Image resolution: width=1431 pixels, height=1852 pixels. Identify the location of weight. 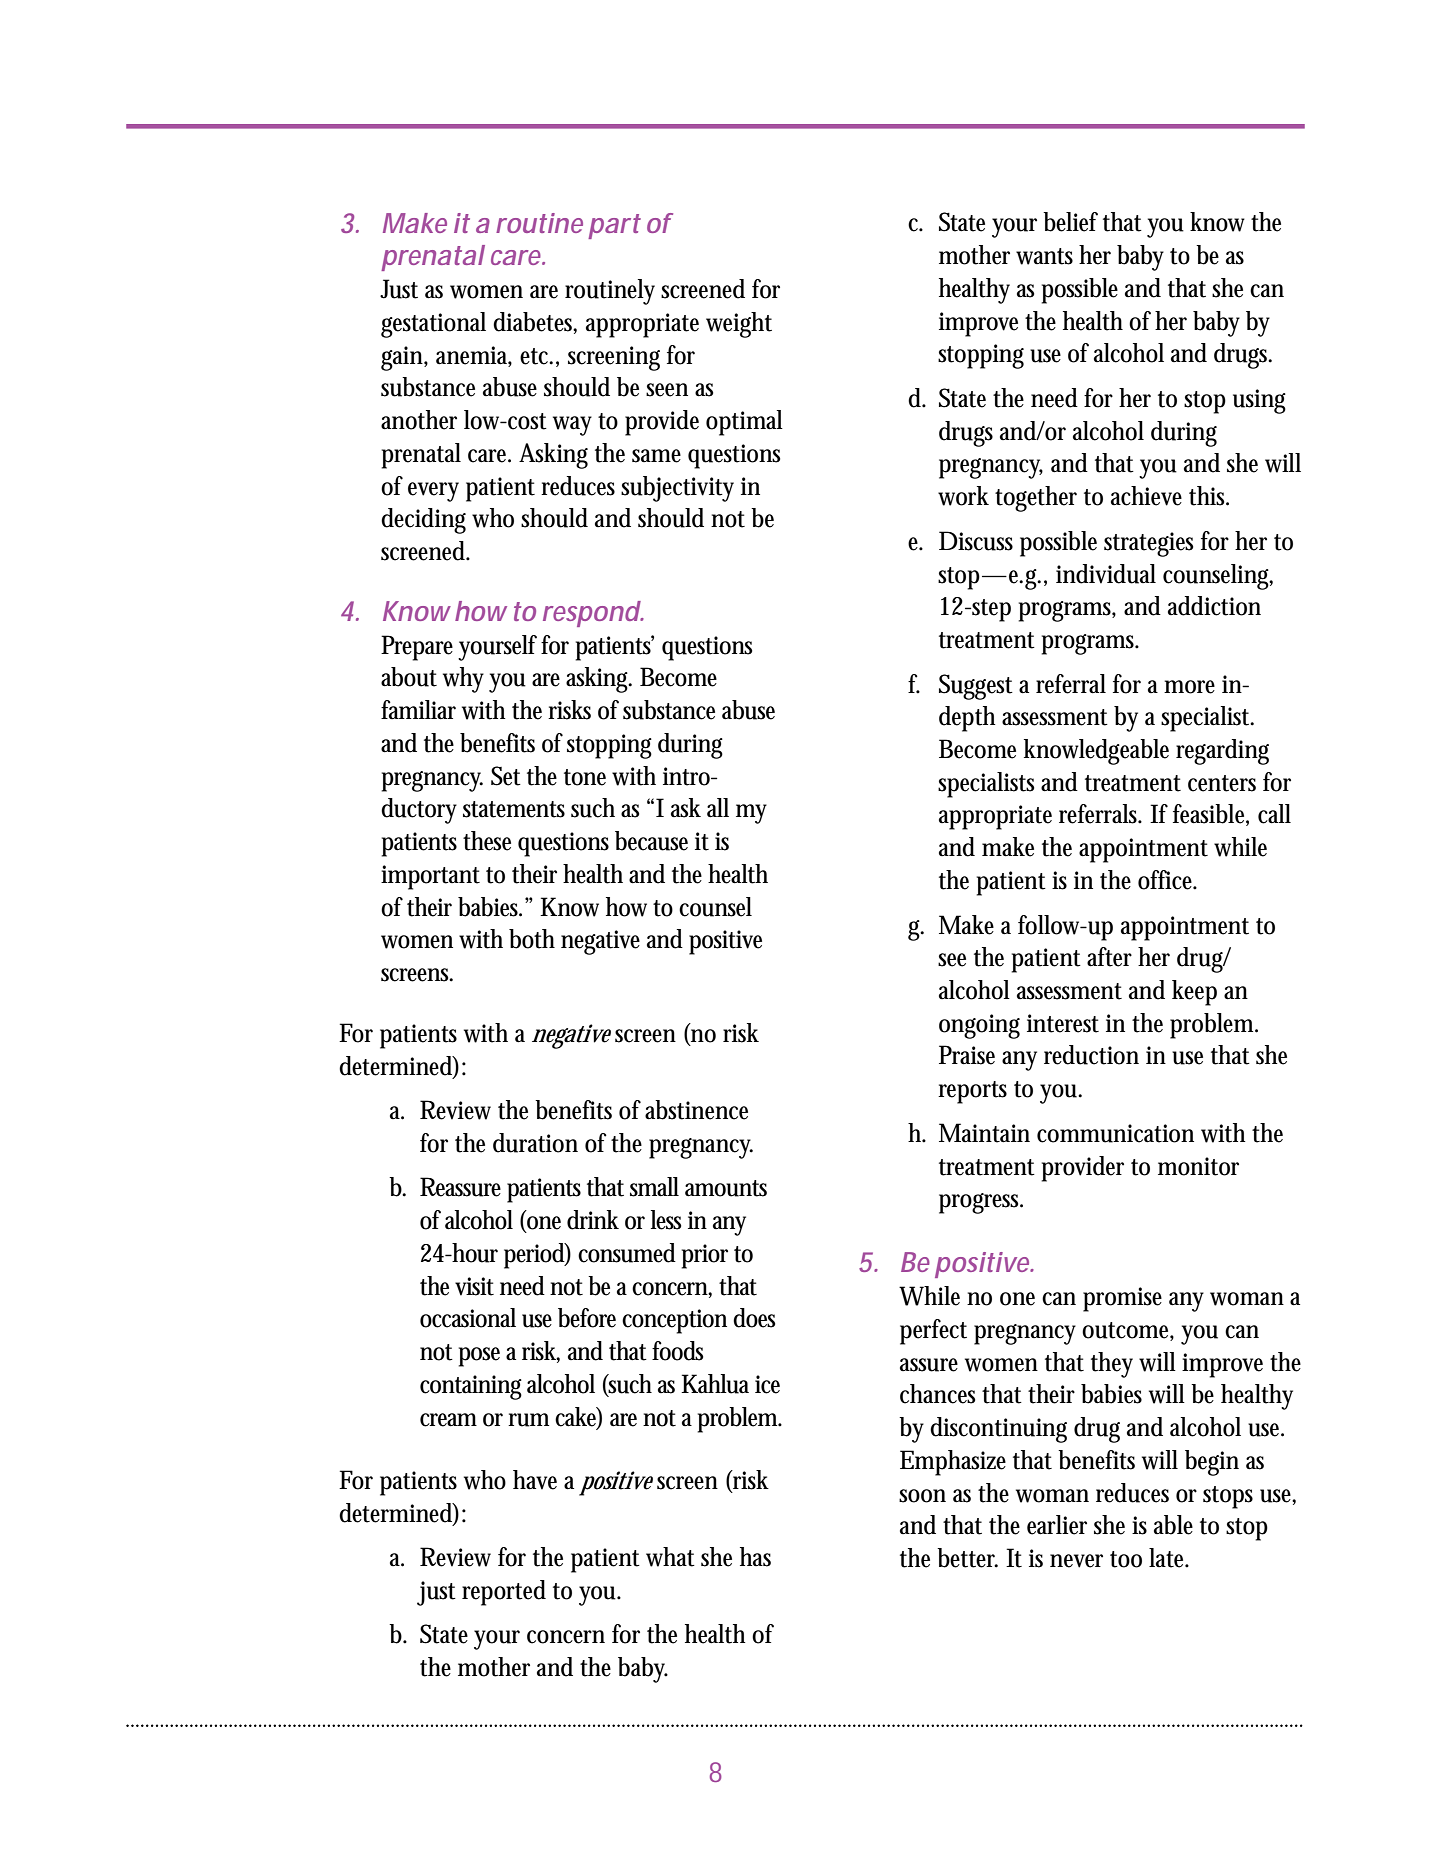
(739, 325).
